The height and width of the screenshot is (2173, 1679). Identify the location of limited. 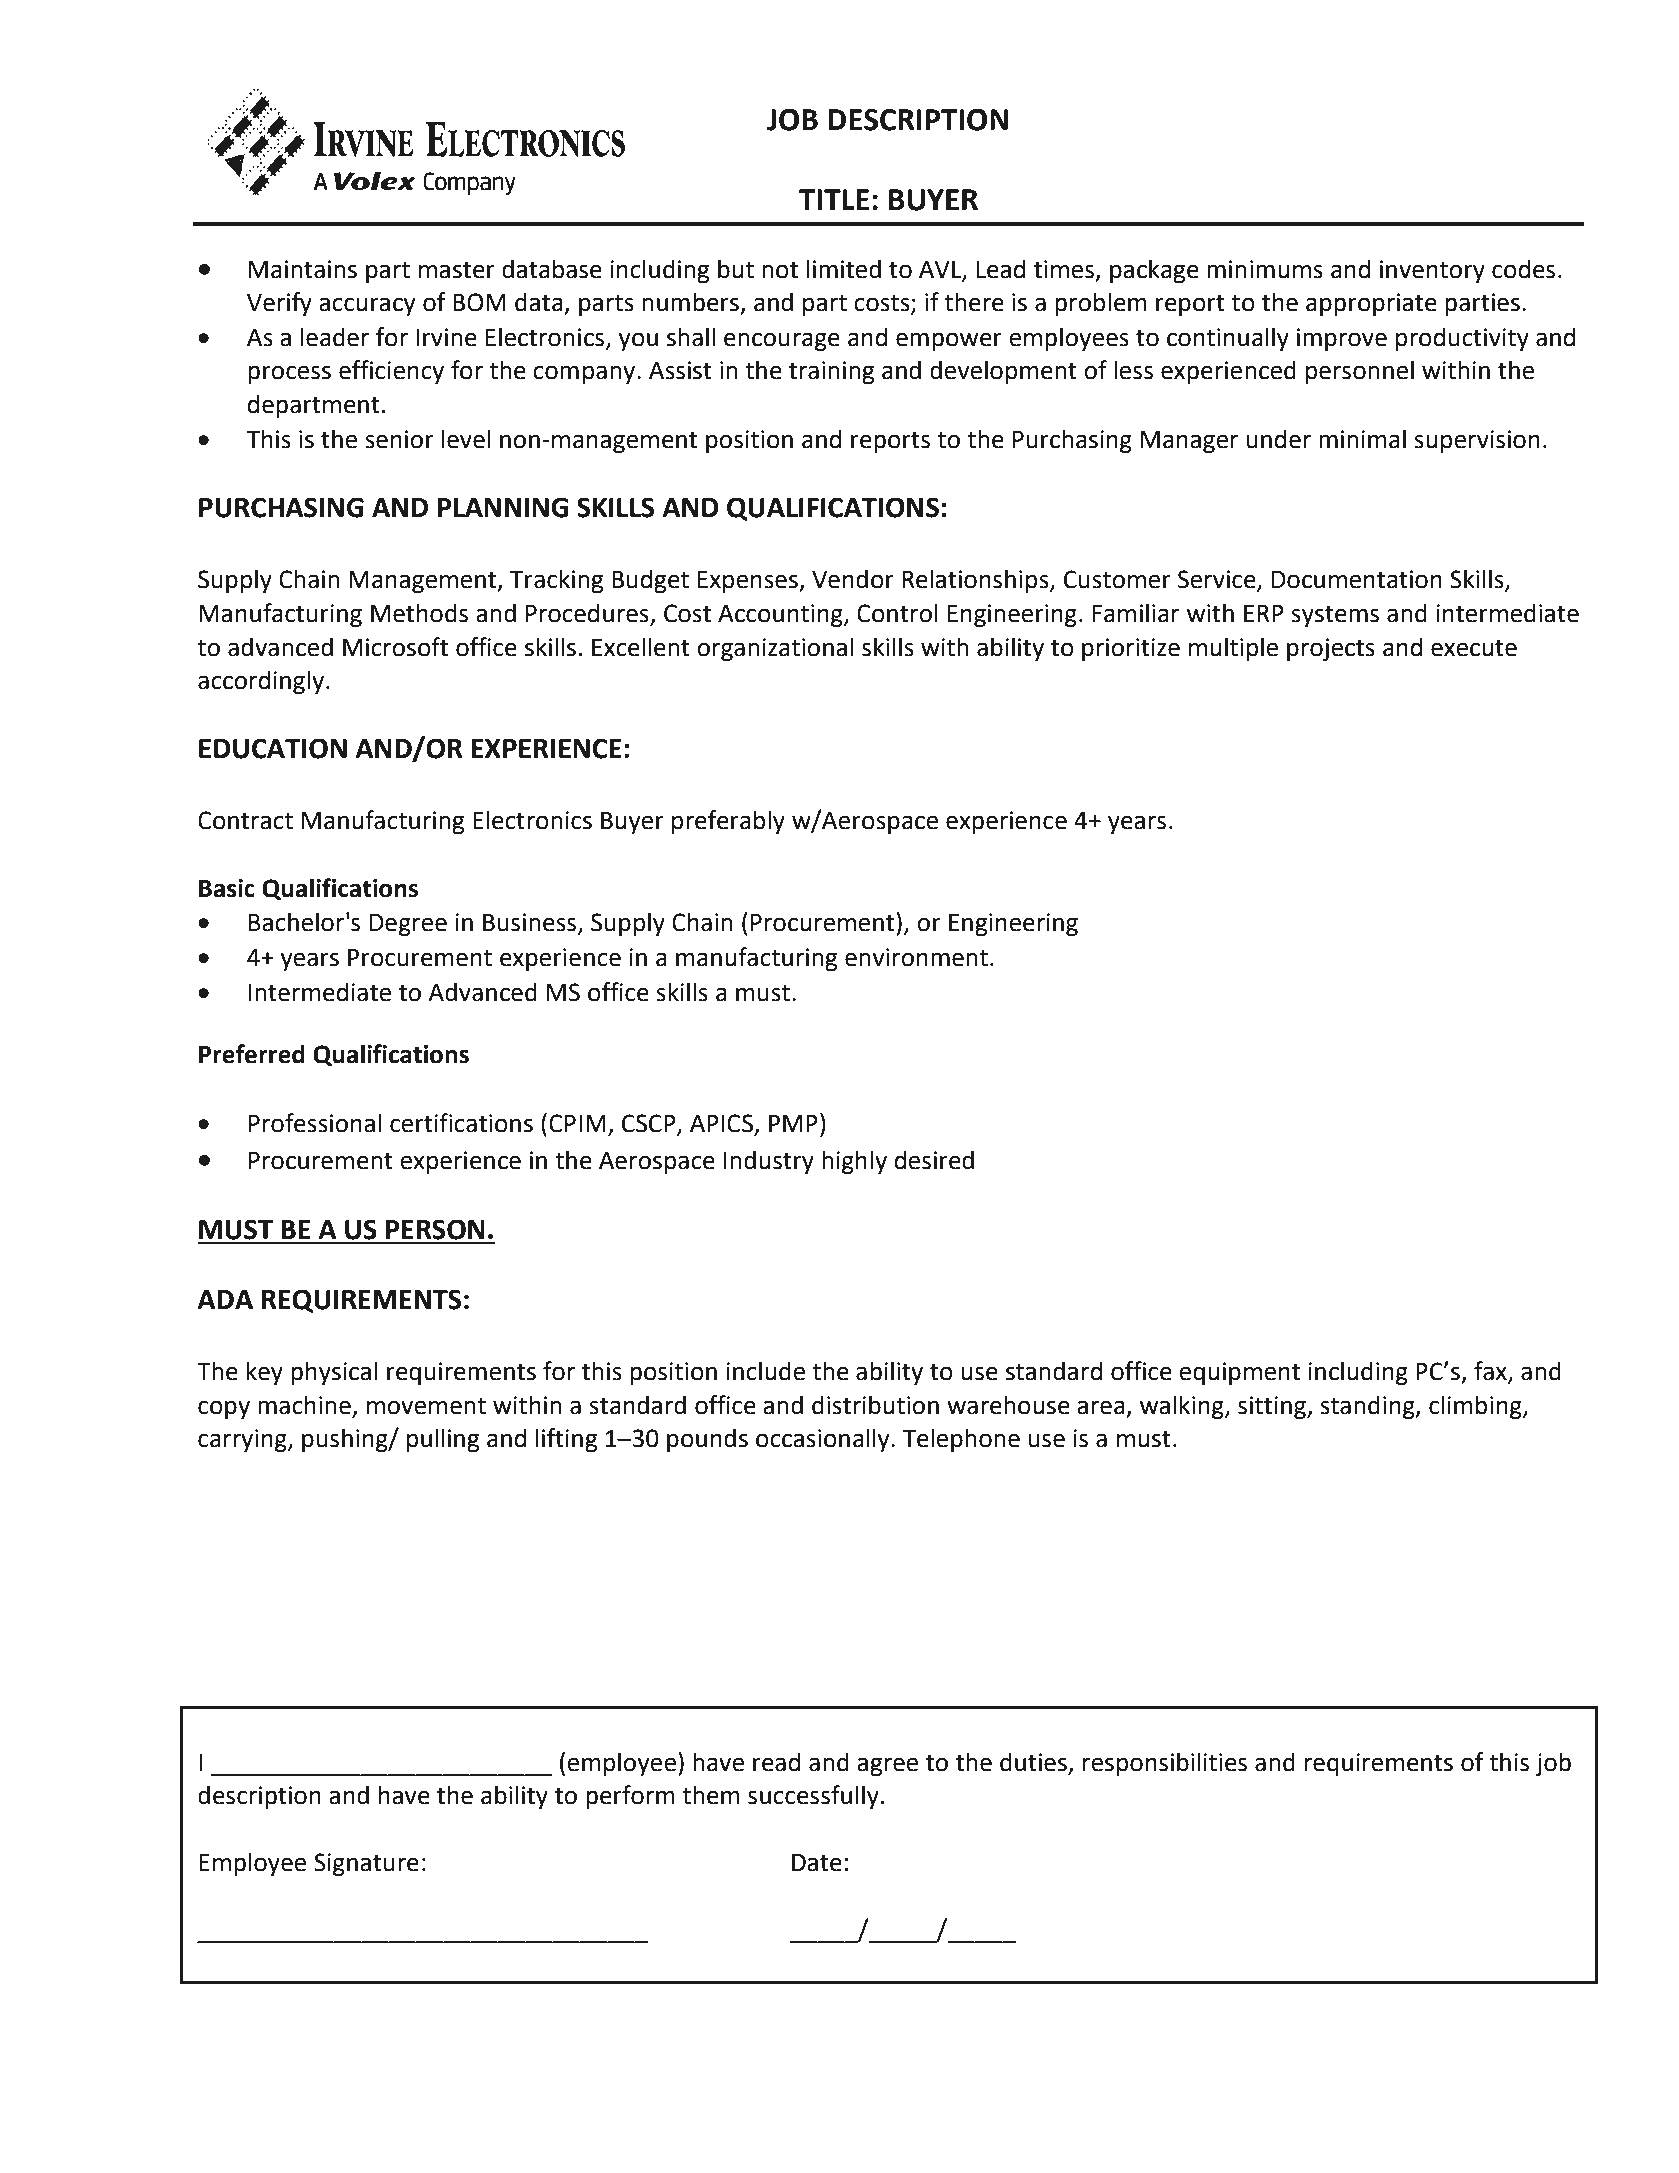
(844, 269).
